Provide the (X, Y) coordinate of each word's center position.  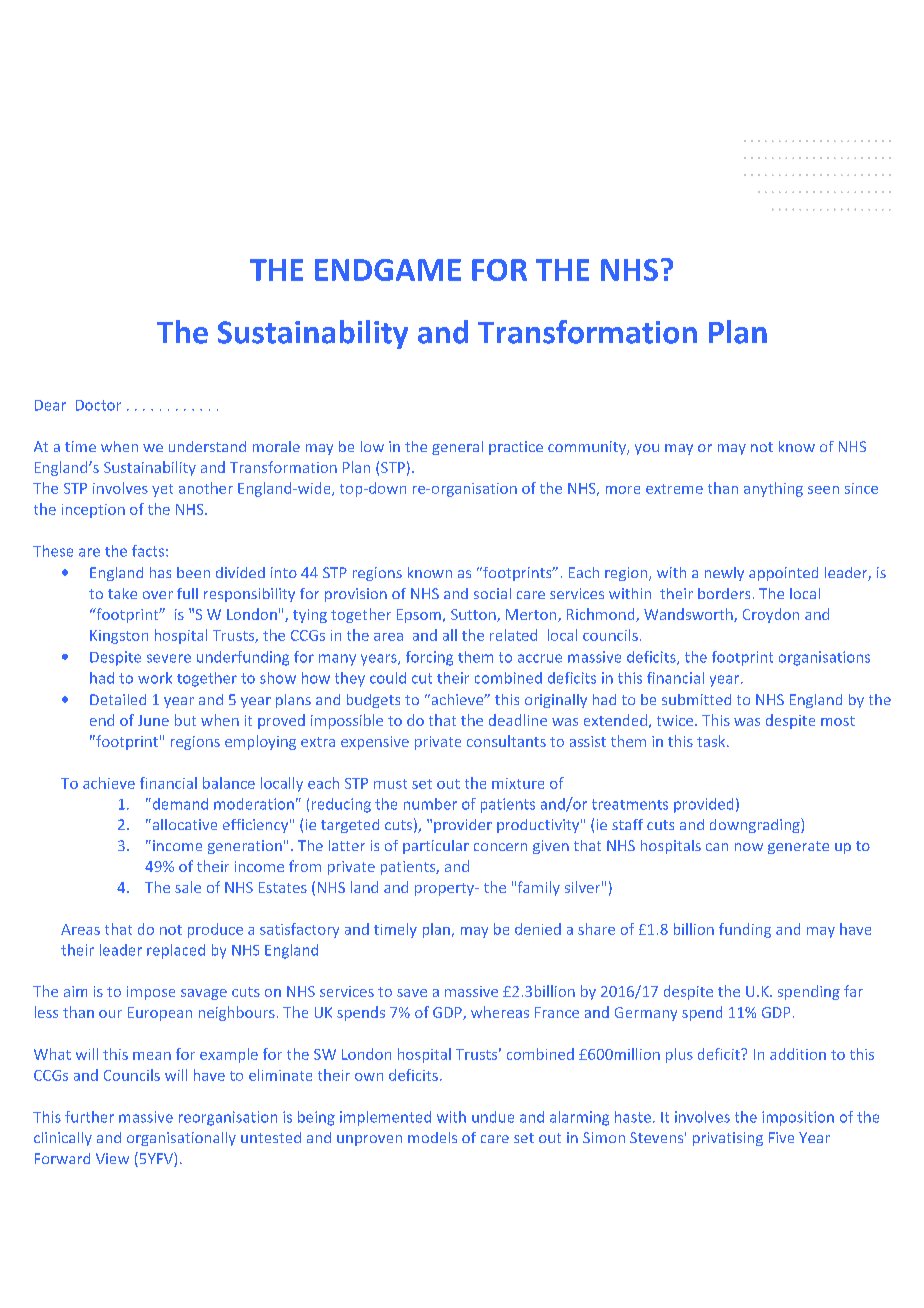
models (432, 1137)
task (712, 741)
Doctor (98, 405)
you (647, 449)
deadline (518, 720)
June (153, 720)
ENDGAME (388, 270)
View (112, 1158)
